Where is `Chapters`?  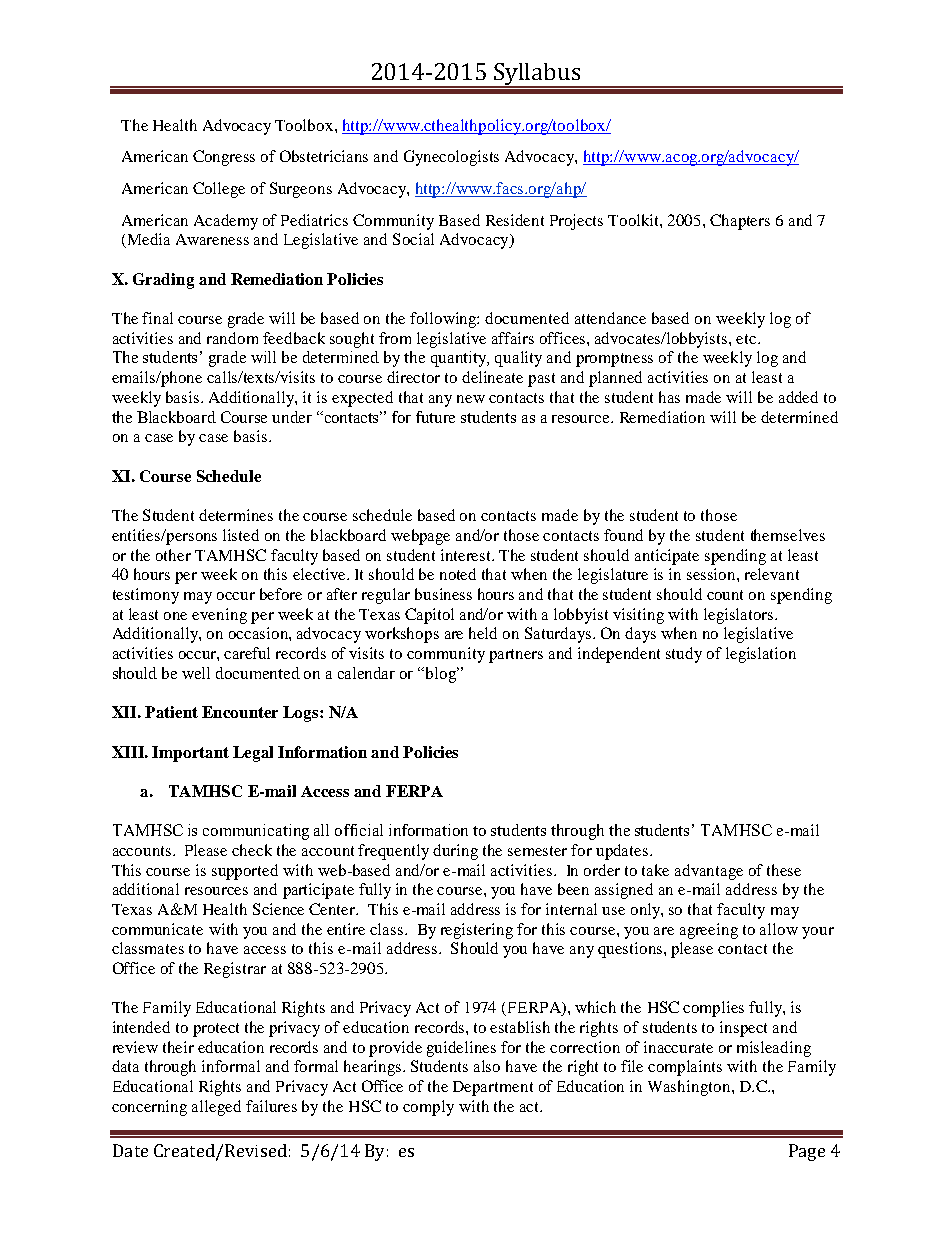
Chapters is located at coordinates (740, 222).
